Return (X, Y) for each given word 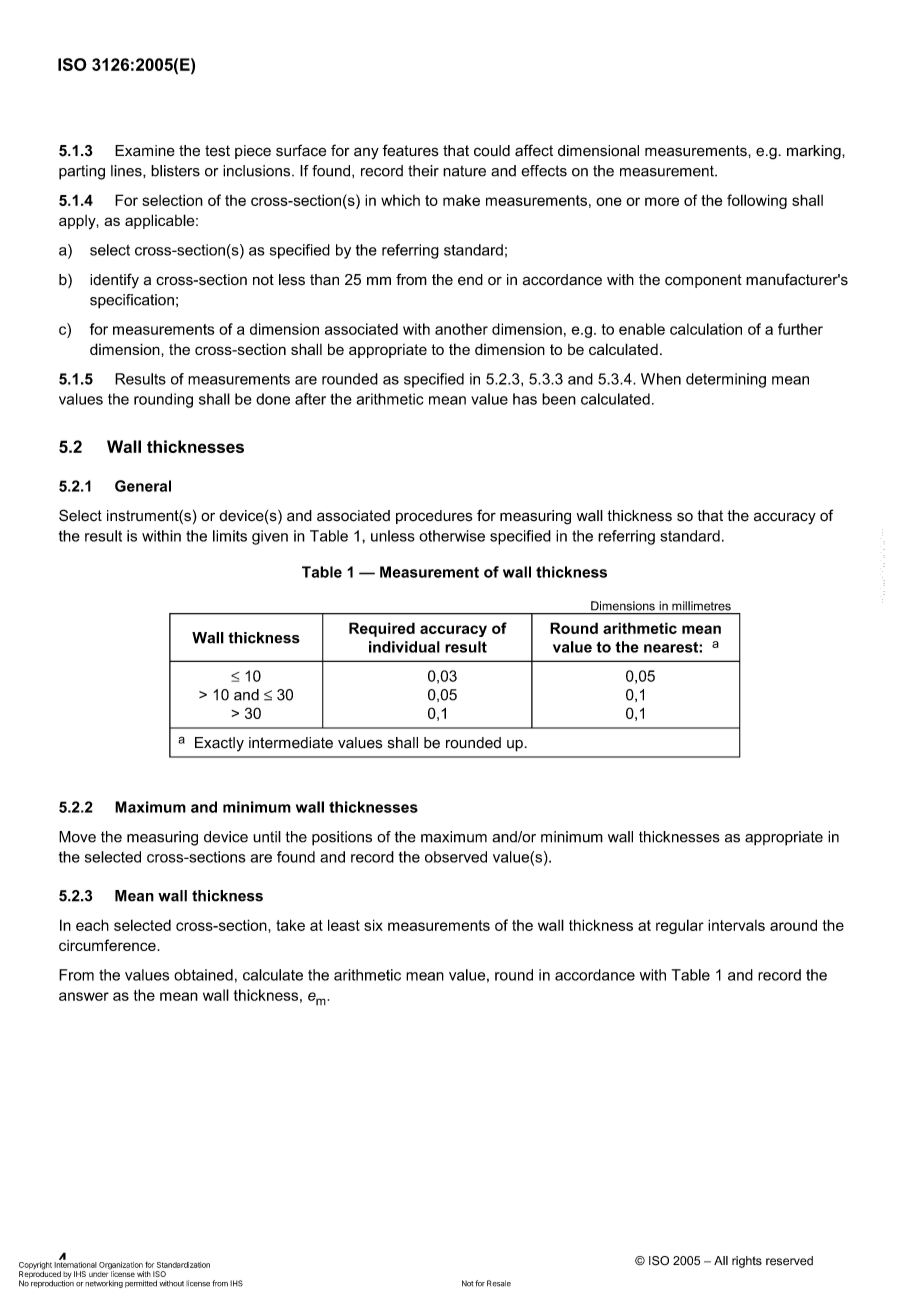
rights (747, 1262)
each (92, 925)
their (423, 171)
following (757, 201)
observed (456, 857)
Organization (121, 1267)
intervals (736, 925)
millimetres (701, 606)
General (143, 486)
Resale (499, 1283)
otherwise (452, 536)
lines (127, 171)
